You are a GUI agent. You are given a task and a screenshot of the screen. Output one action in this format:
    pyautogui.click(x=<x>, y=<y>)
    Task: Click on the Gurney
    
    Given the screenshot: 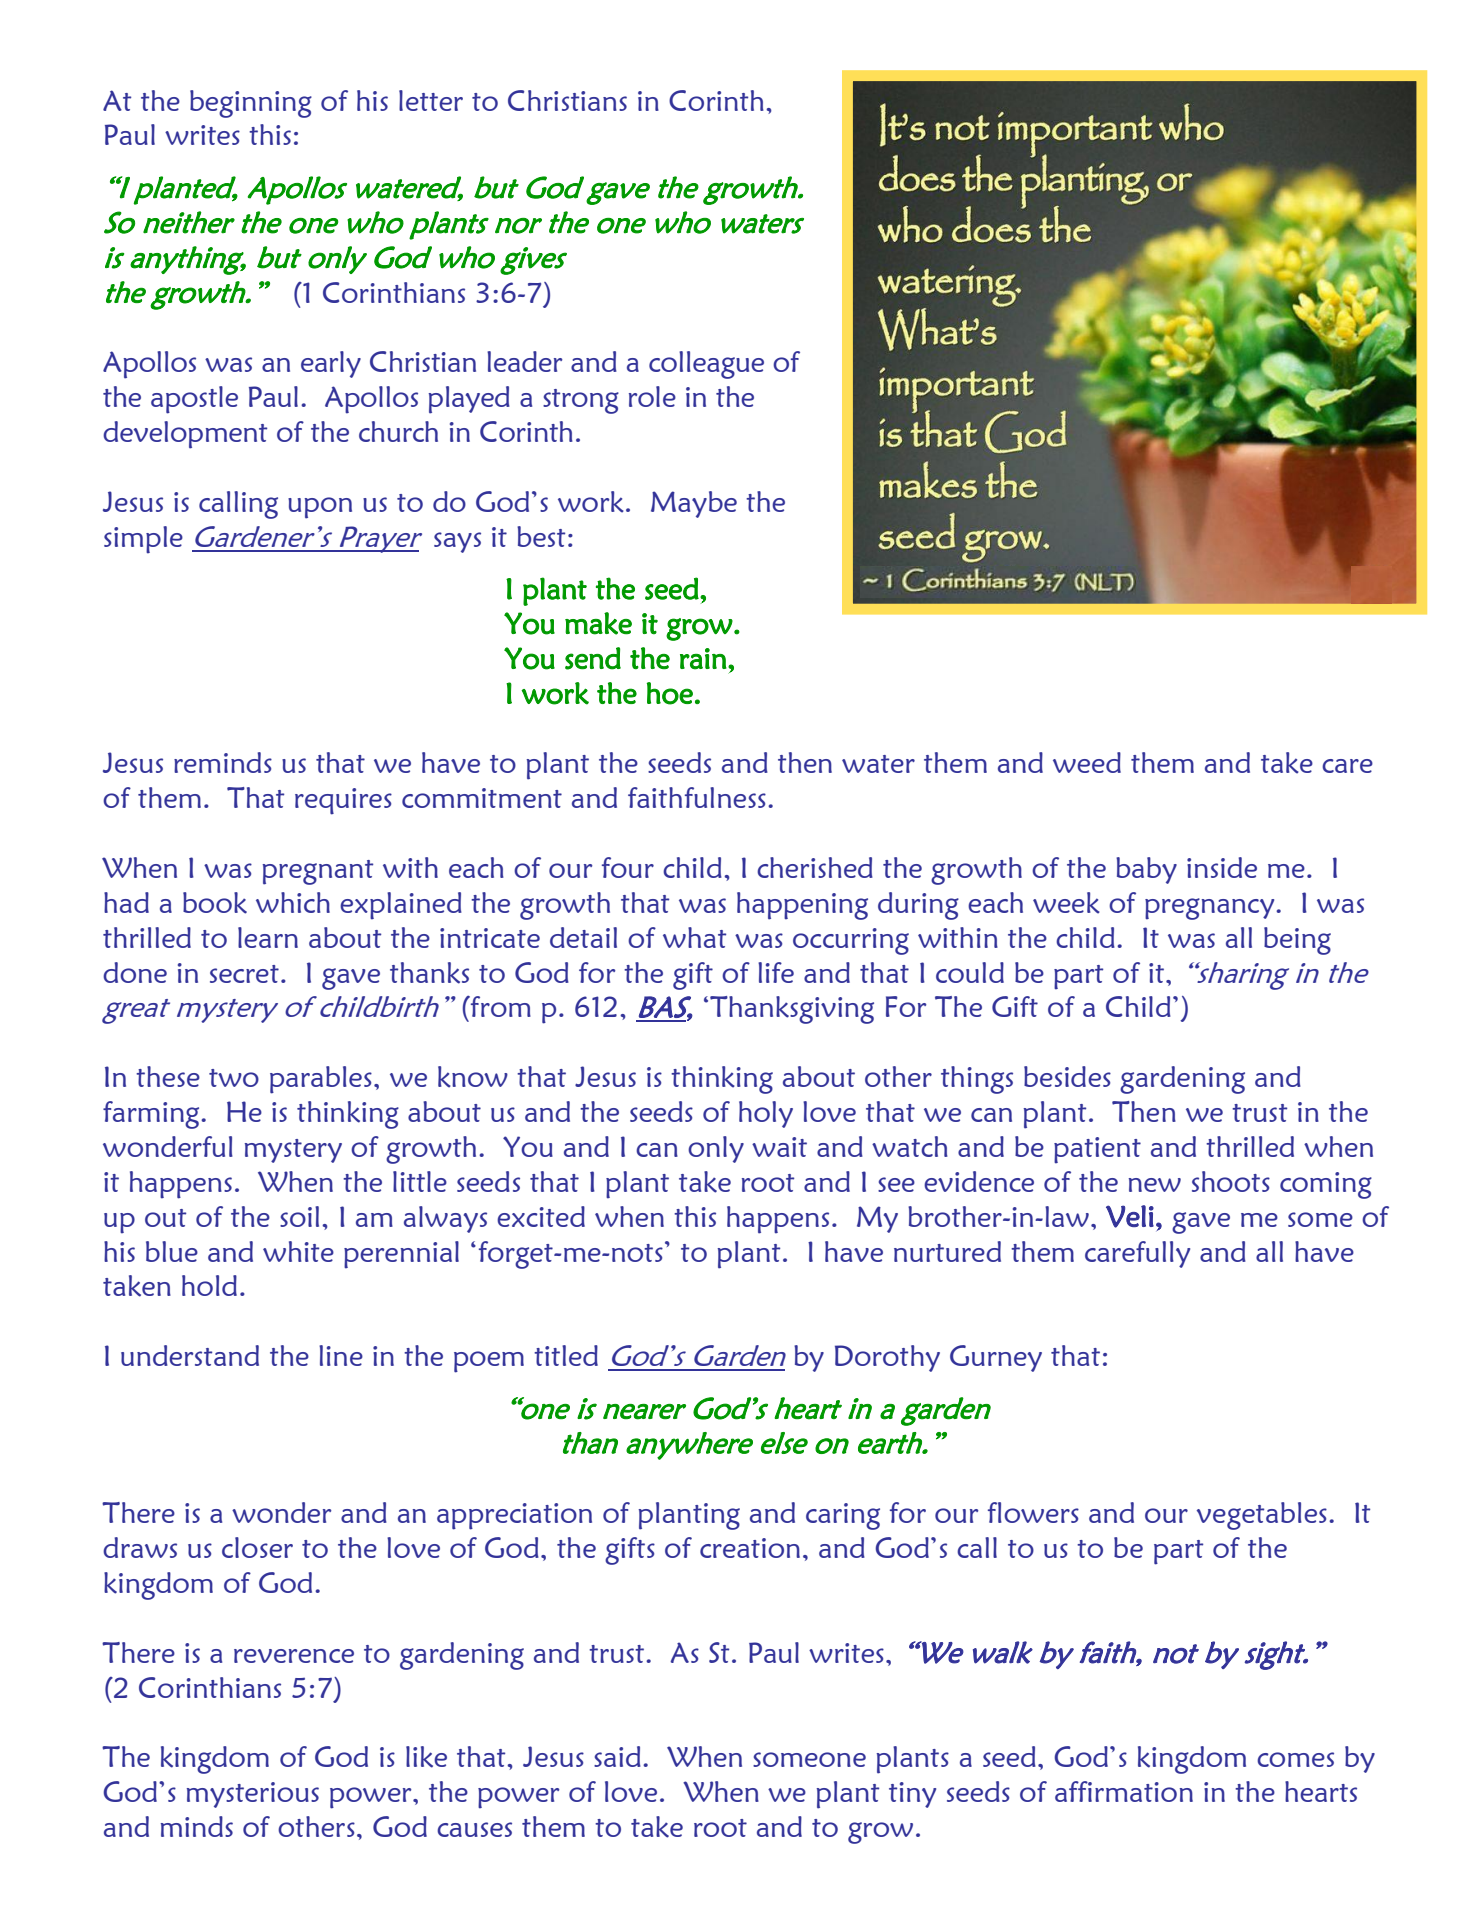 What is the action you would take?
    pyautogui.click(x=996, y=1358)
